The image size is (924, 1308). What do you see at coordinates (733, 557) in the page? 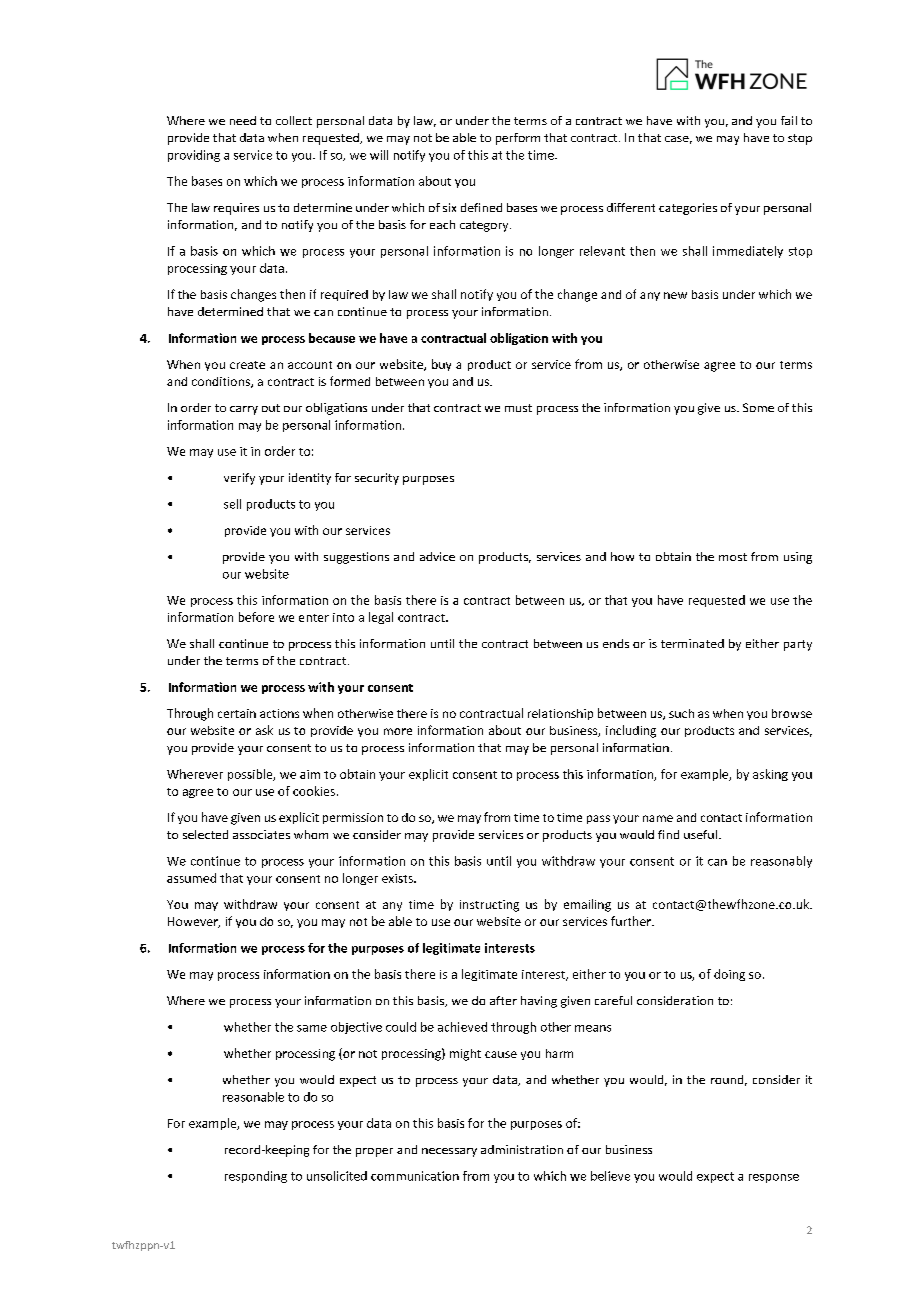
I see `most` at bounding box center [733, 557].
